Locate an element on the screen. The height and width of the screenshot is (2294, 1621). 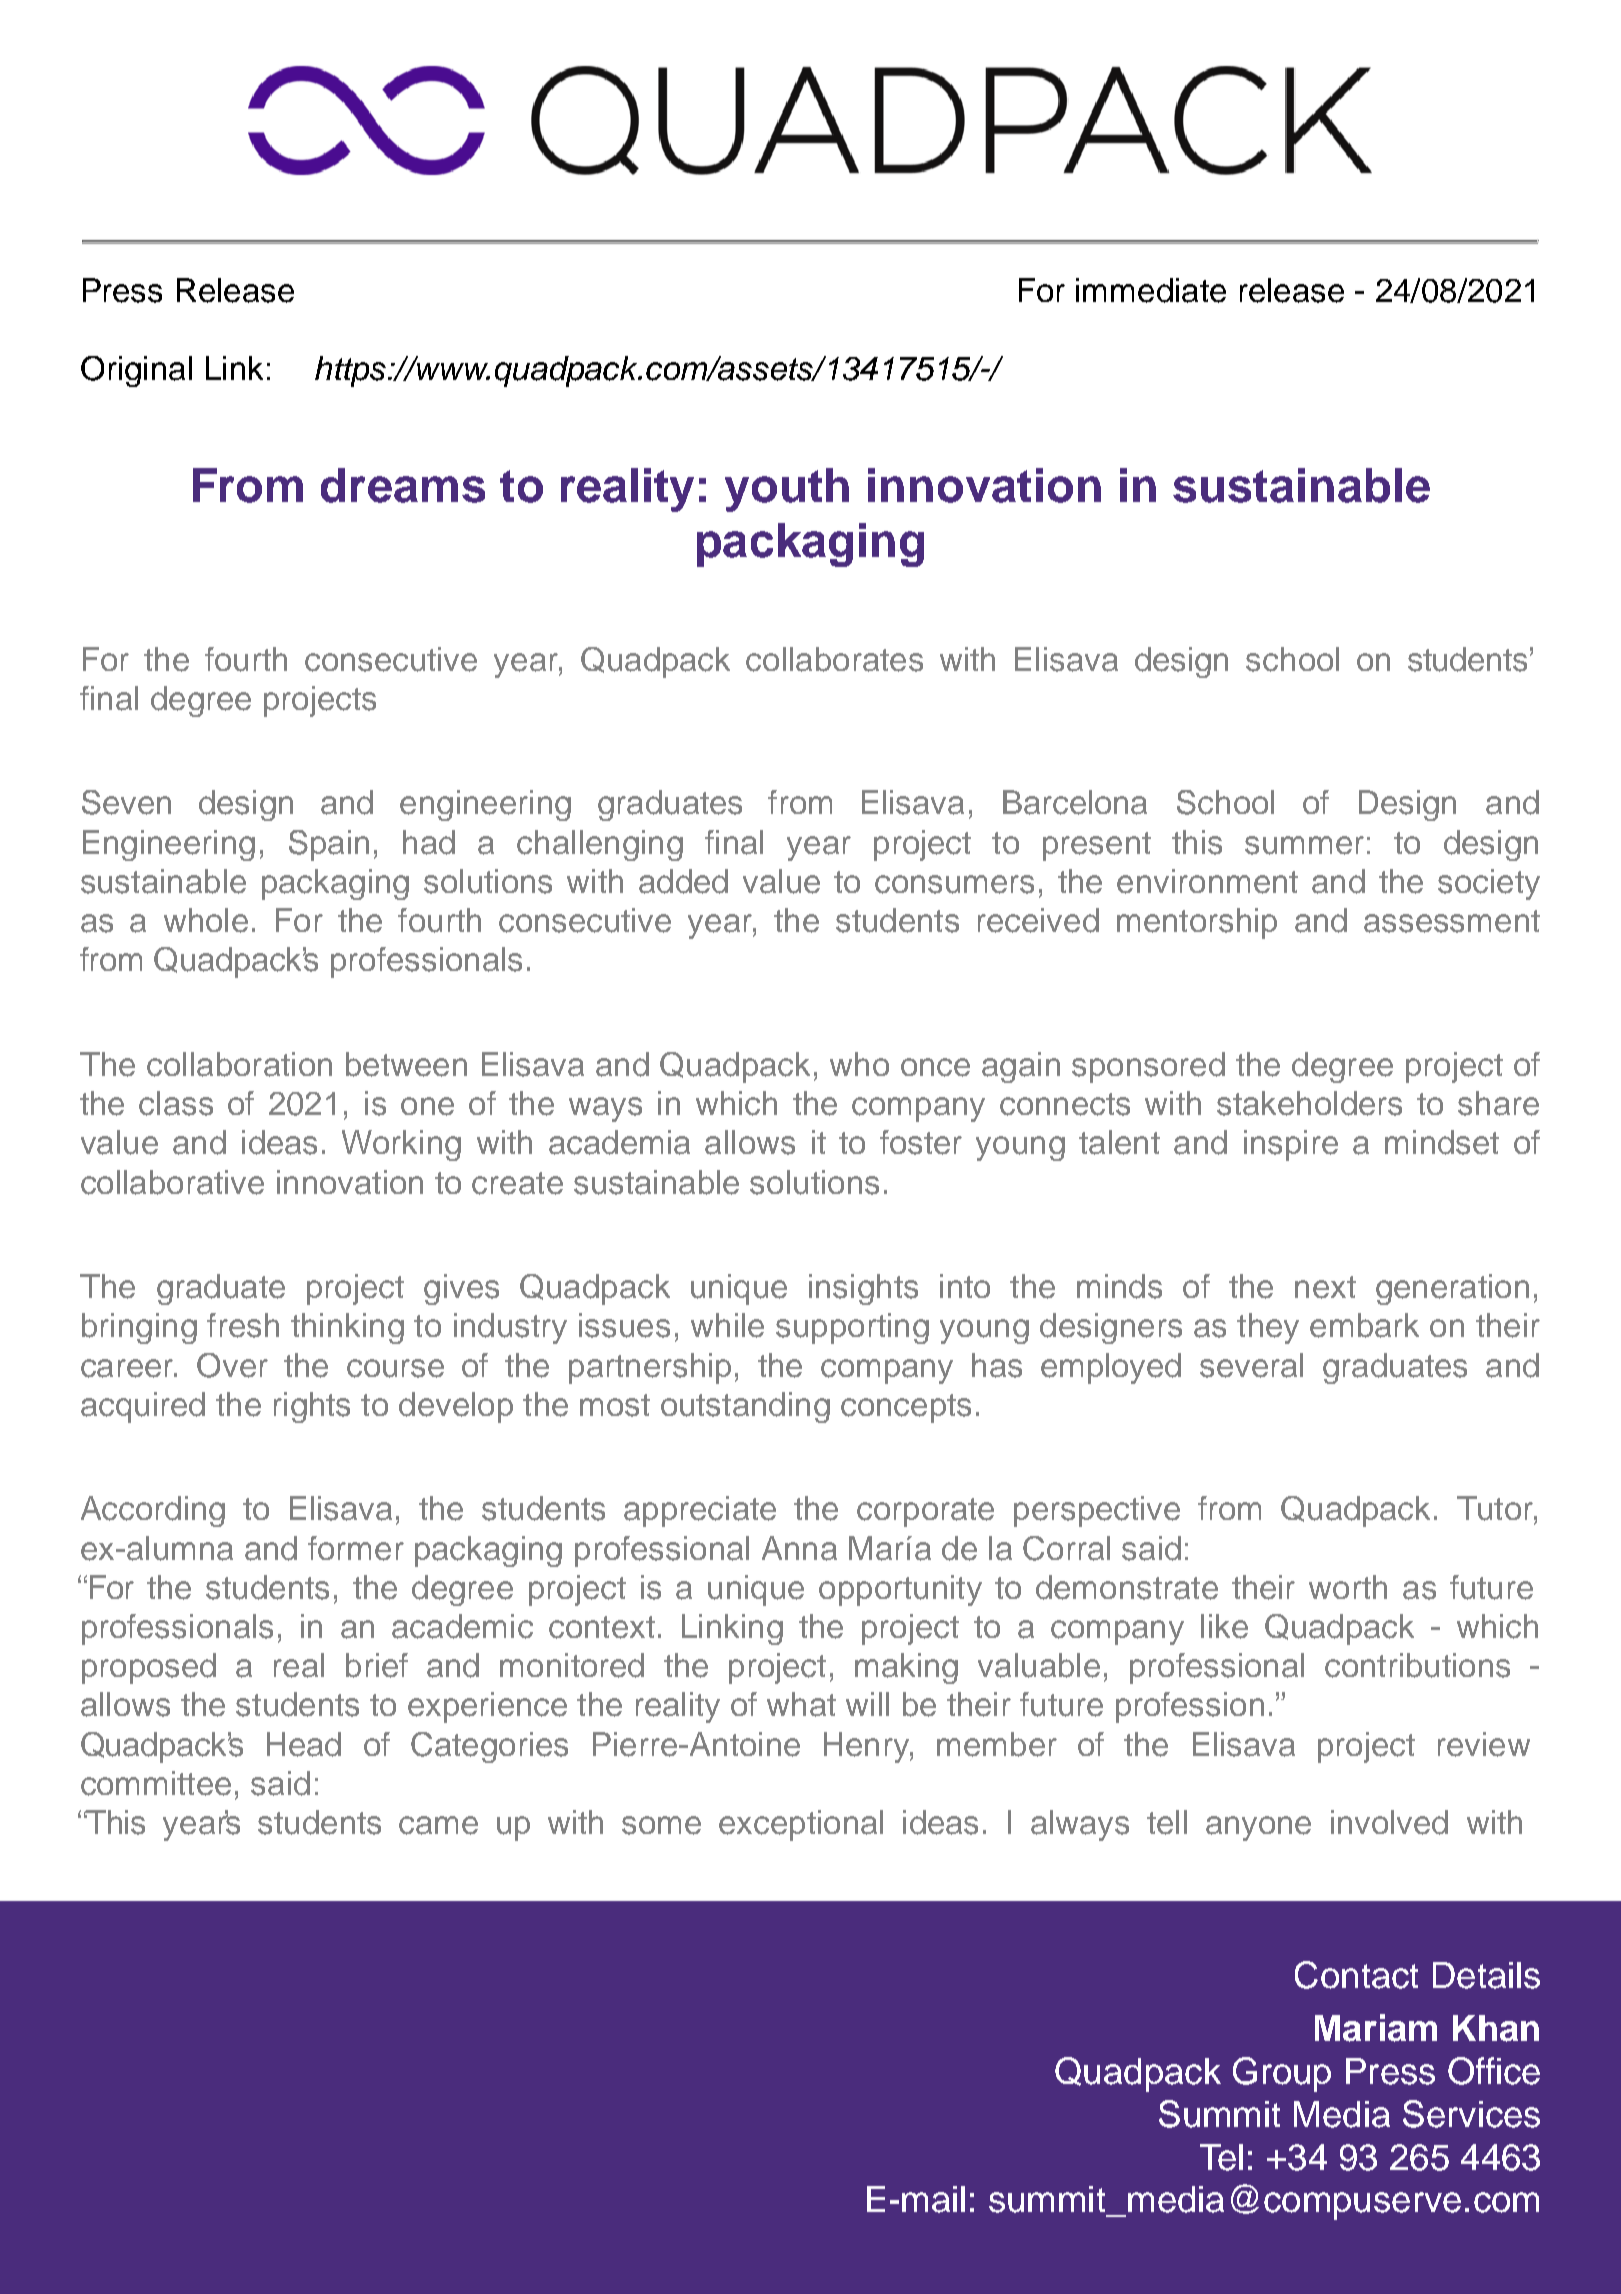
youth is located at coordinates (787, 490).
